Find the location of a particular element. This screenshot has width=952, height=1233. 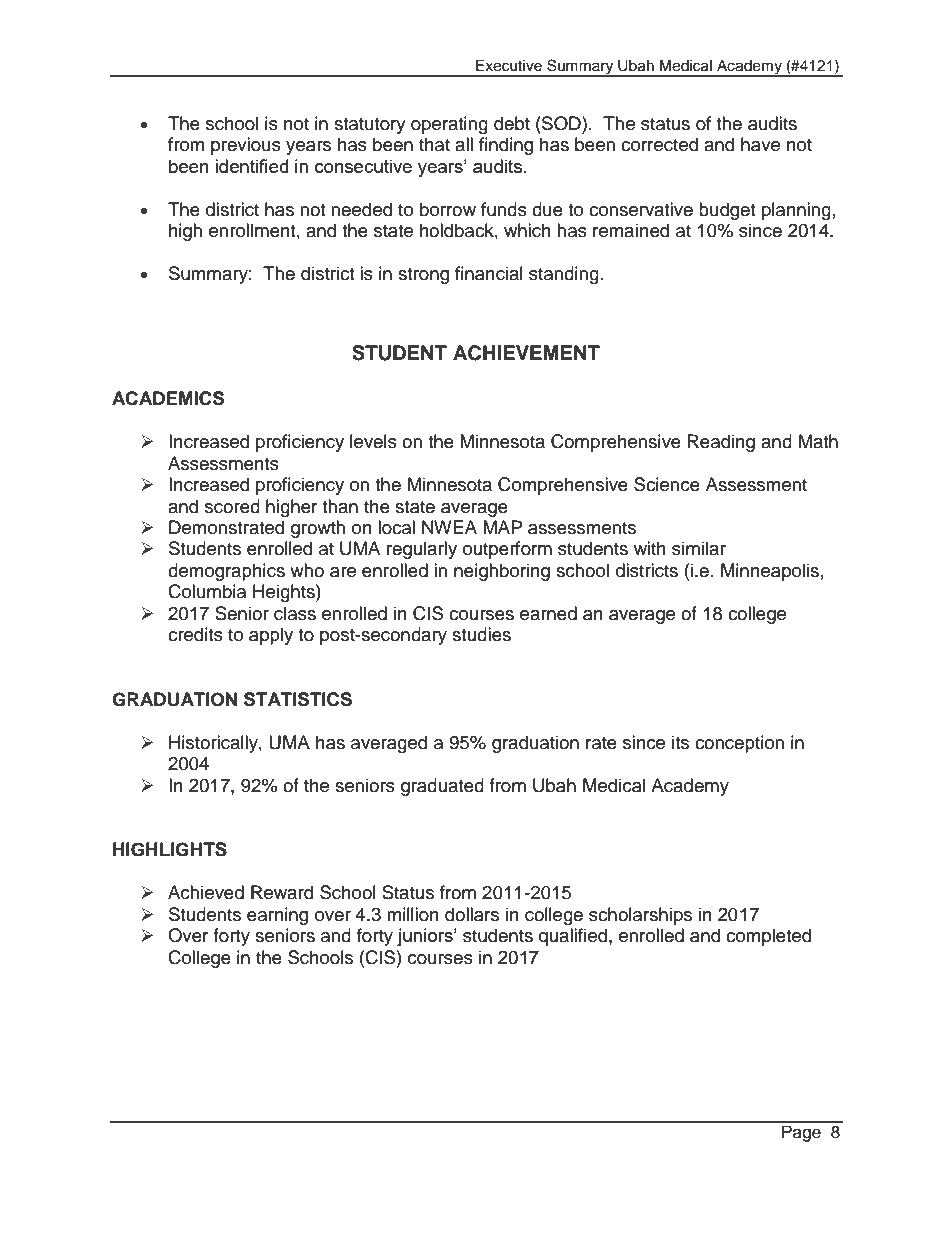

Reading is located at coordinates (721, 443).
